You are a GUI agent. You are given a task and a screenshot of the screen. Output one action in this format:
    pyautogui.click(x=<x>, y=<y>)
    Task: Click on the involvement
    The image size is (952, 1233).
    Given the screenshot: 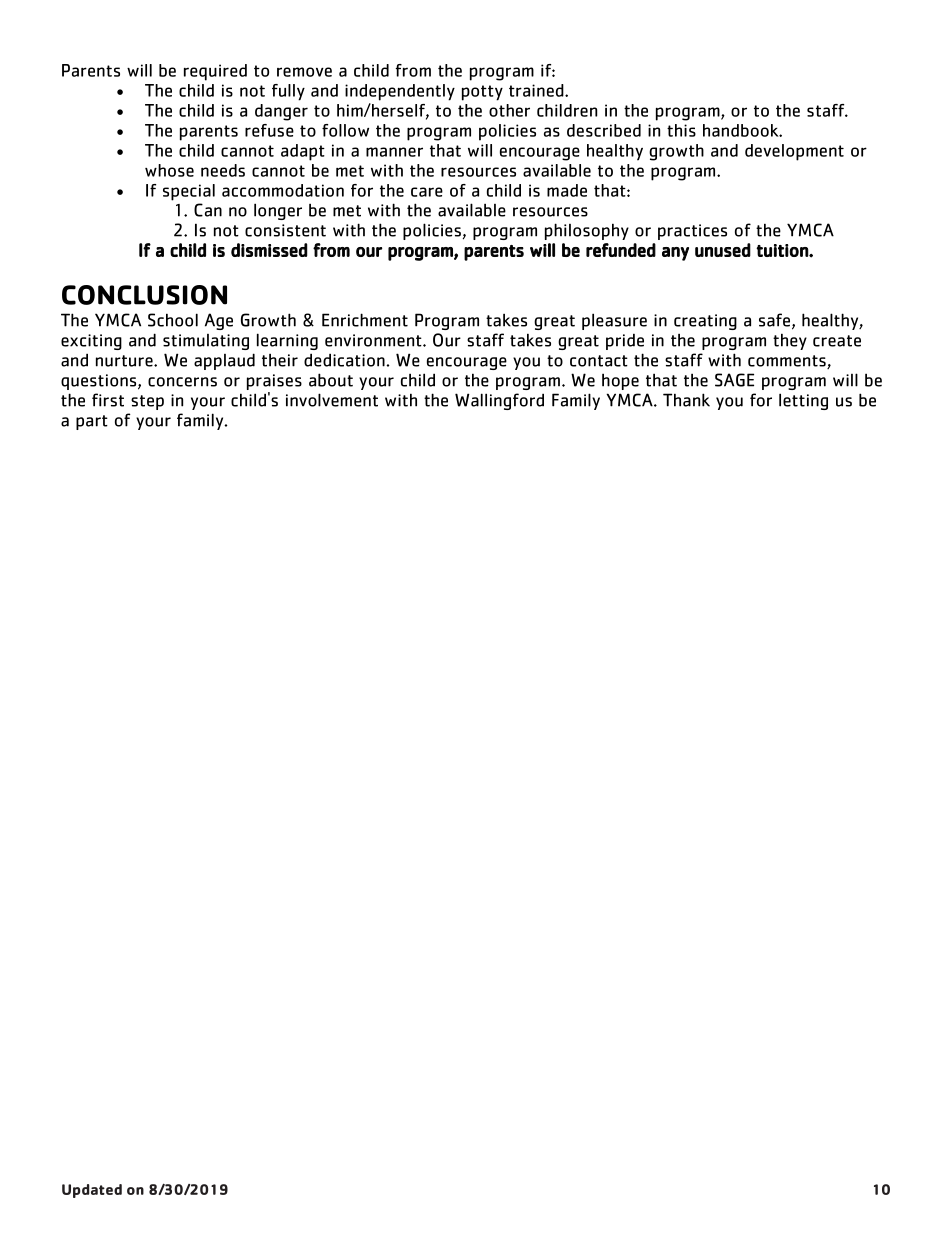 What is the action you would take?
    pyautogui.click(x=332, y=400)
